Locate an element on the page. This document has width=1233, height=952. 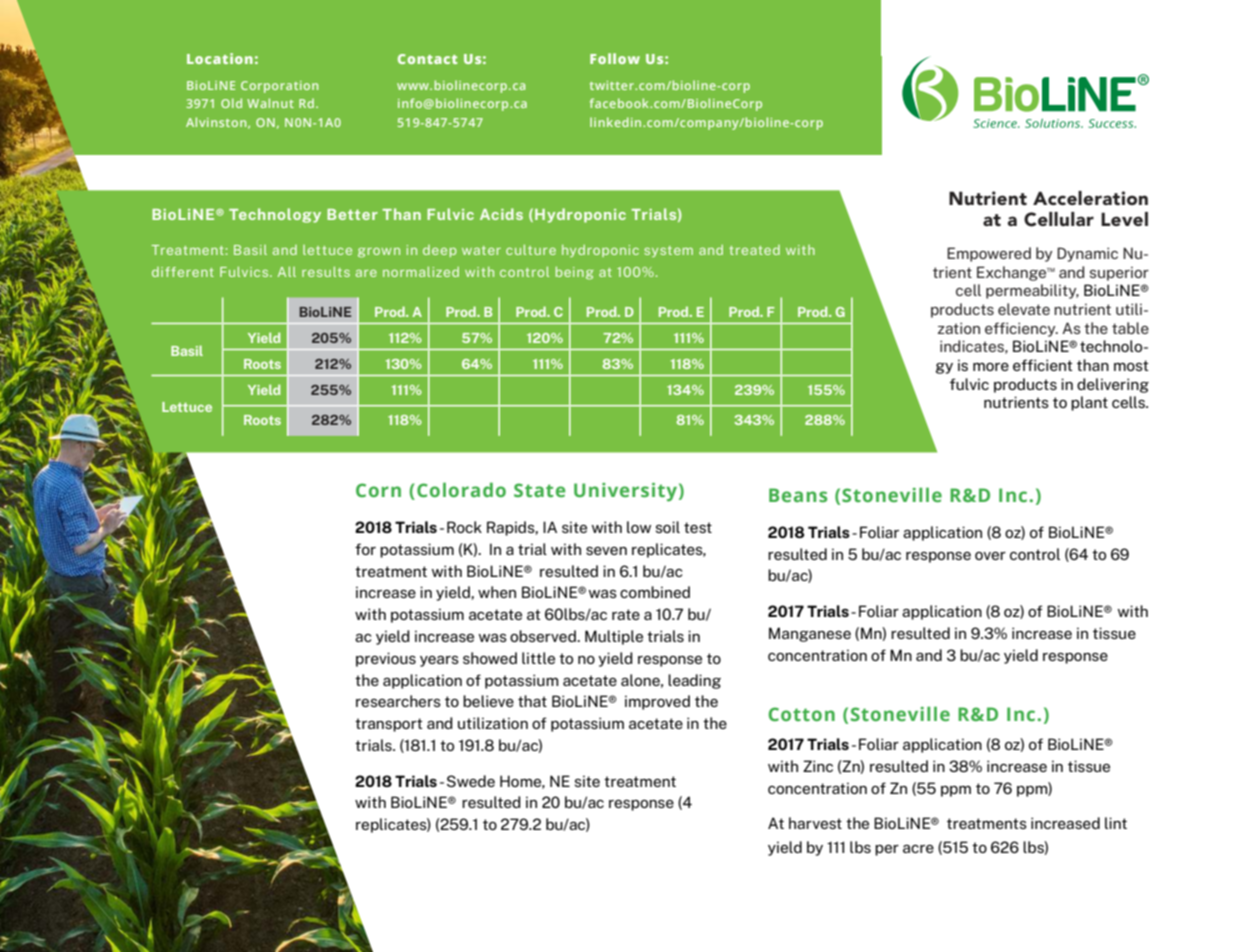
Multiple is located at coordinates (614, 637).
